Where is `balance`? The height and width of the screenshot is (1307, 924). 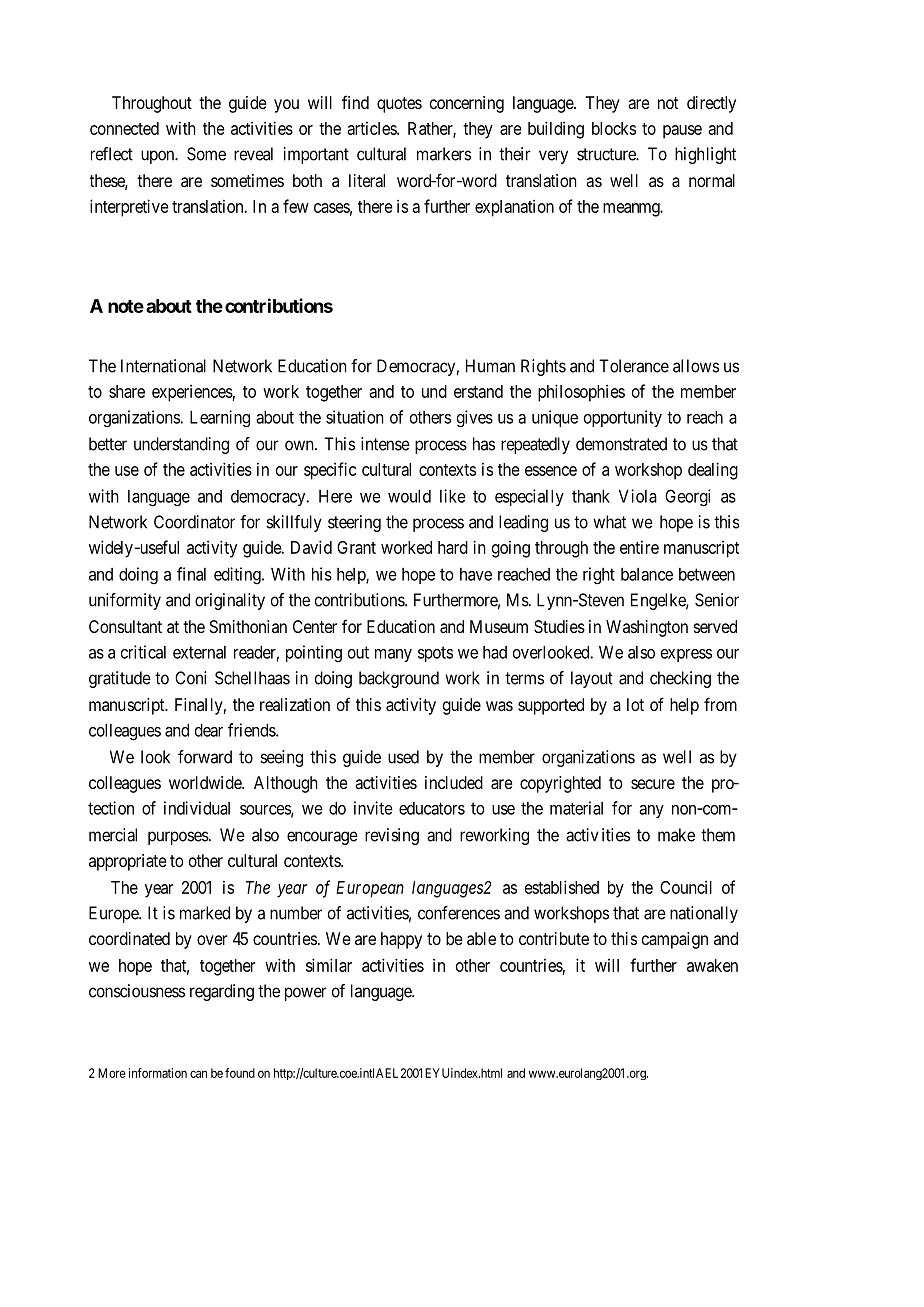
balance is located at coordinates (647, 574).
